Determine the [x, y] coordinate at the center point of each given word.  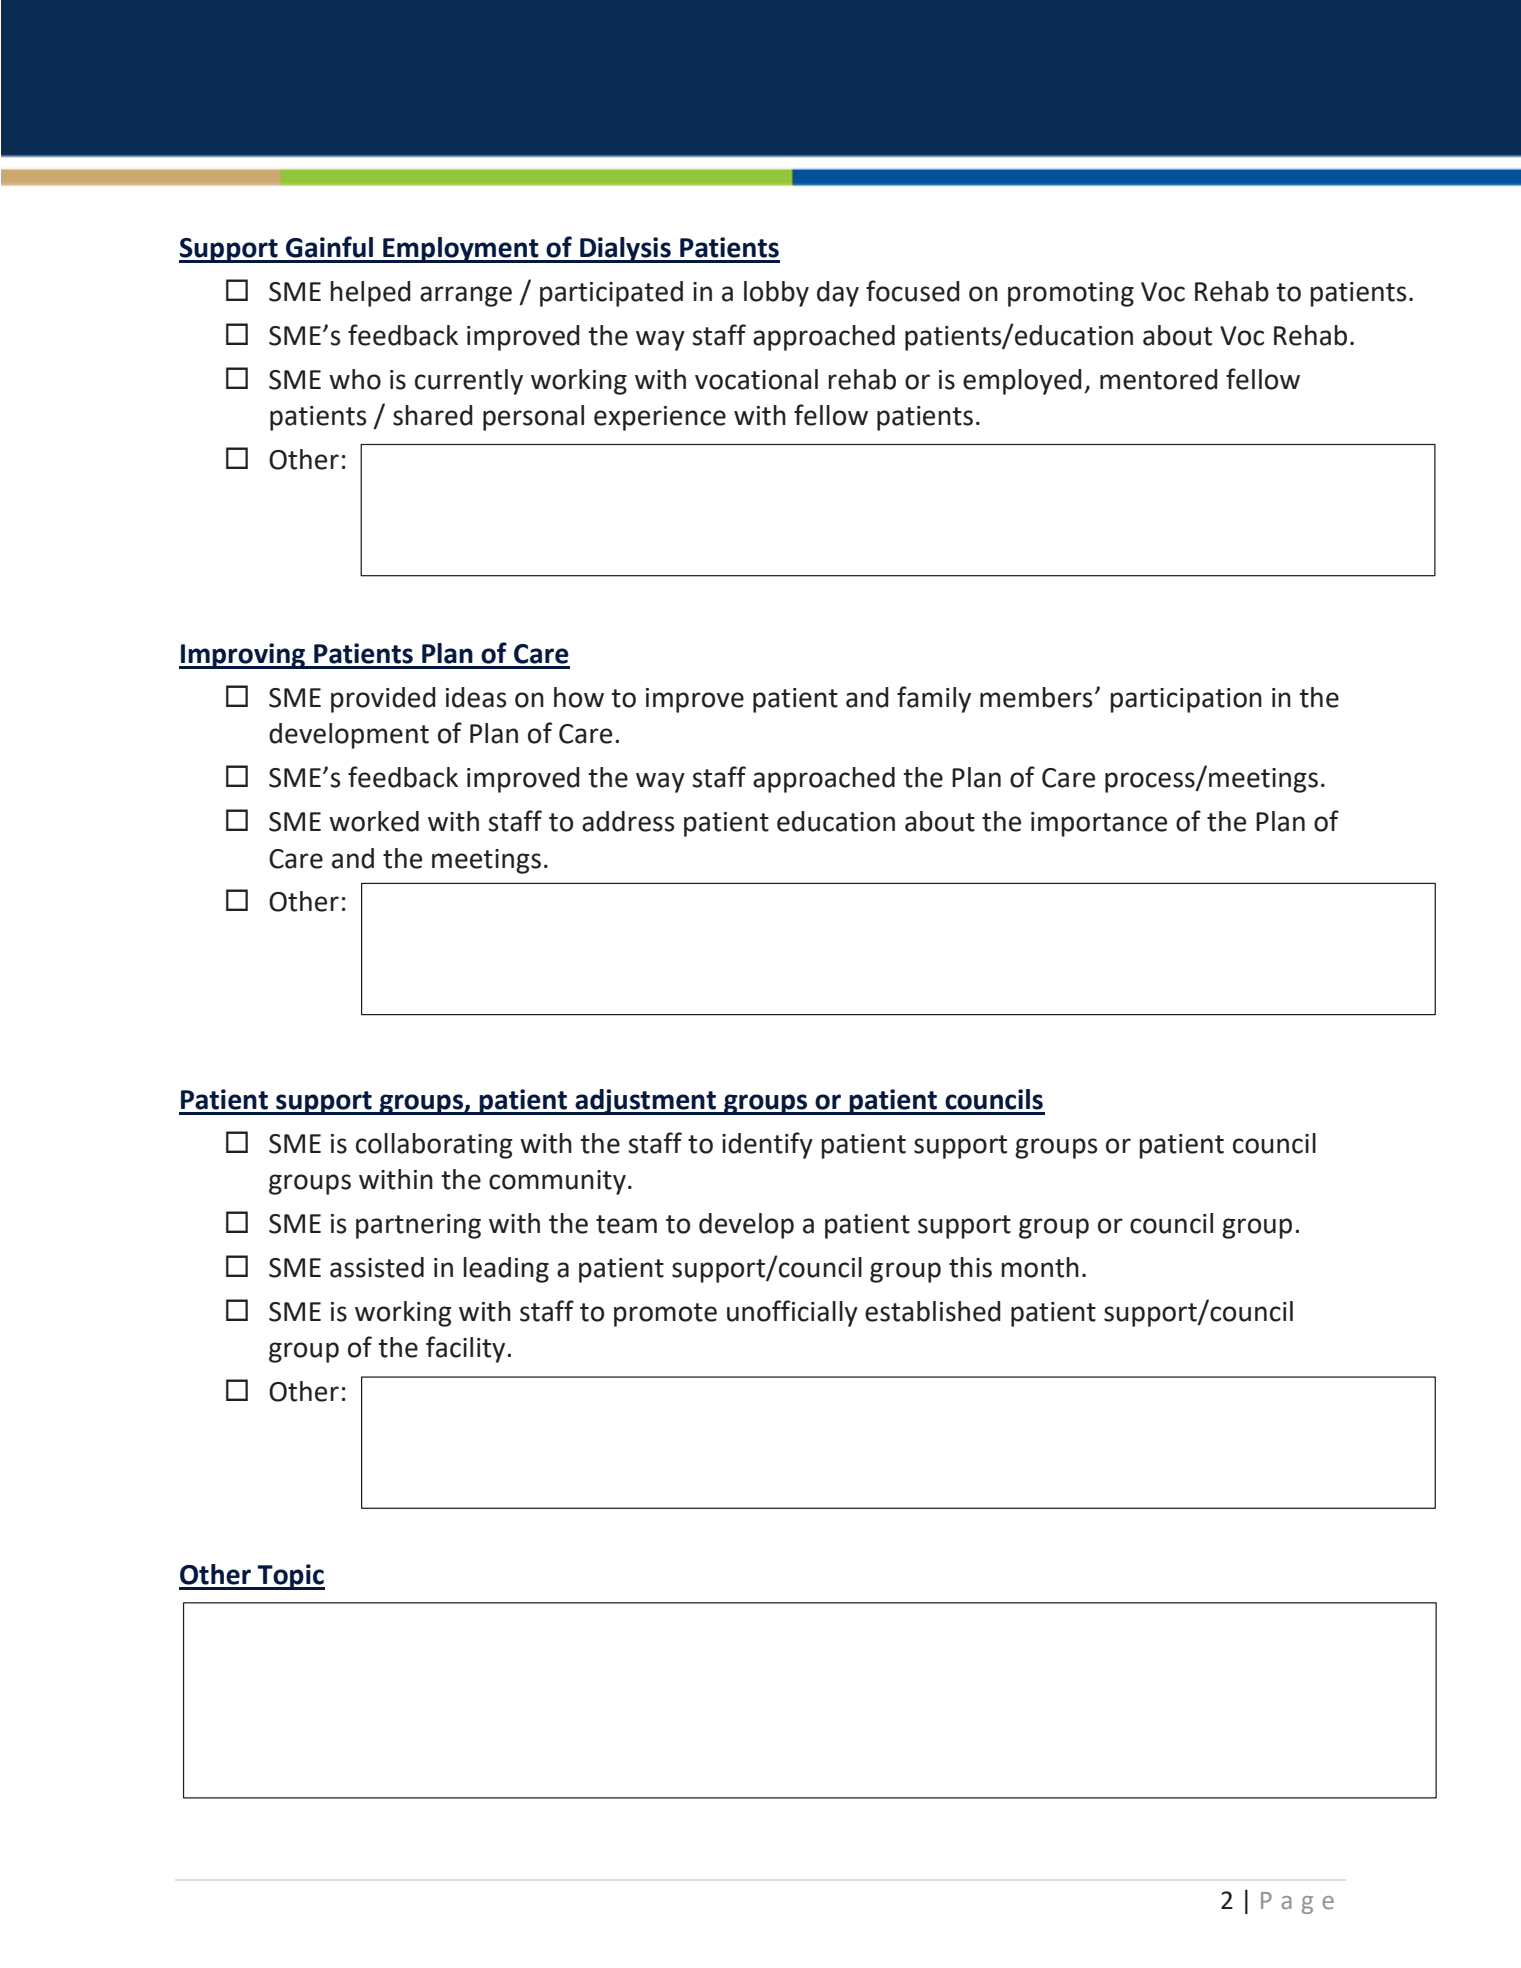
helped [370, 294]
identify [767, 1145]
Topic [290, 1577]
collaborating [434, 1146]
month [1040, 1267]
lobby [776, 294]
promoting [1071, 294]
